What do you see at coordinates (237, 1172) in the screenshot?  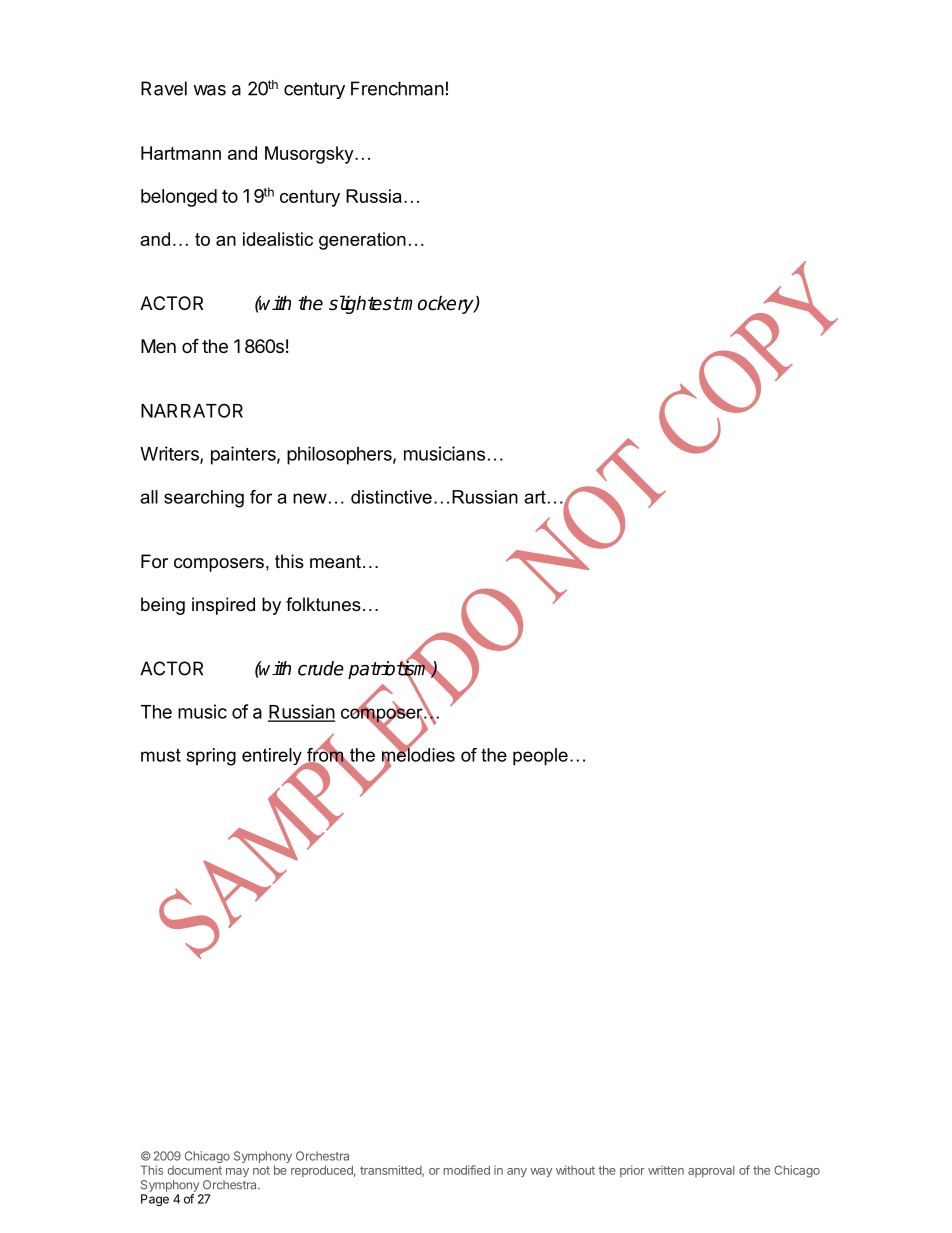 I see `may` at bounding box center [237, 1172].
